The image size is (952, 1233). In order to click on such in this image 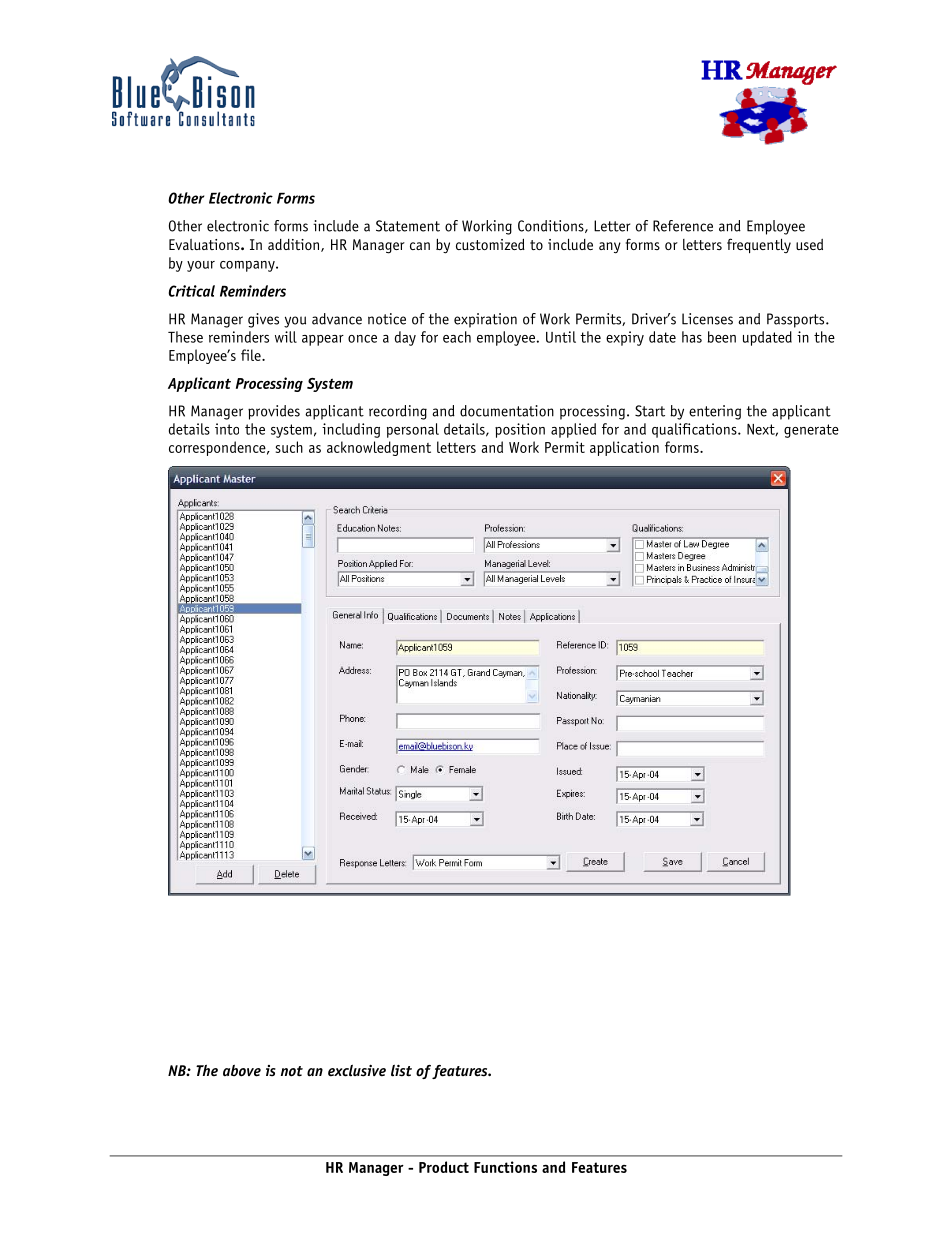, I will do `click(289, 447)`.
